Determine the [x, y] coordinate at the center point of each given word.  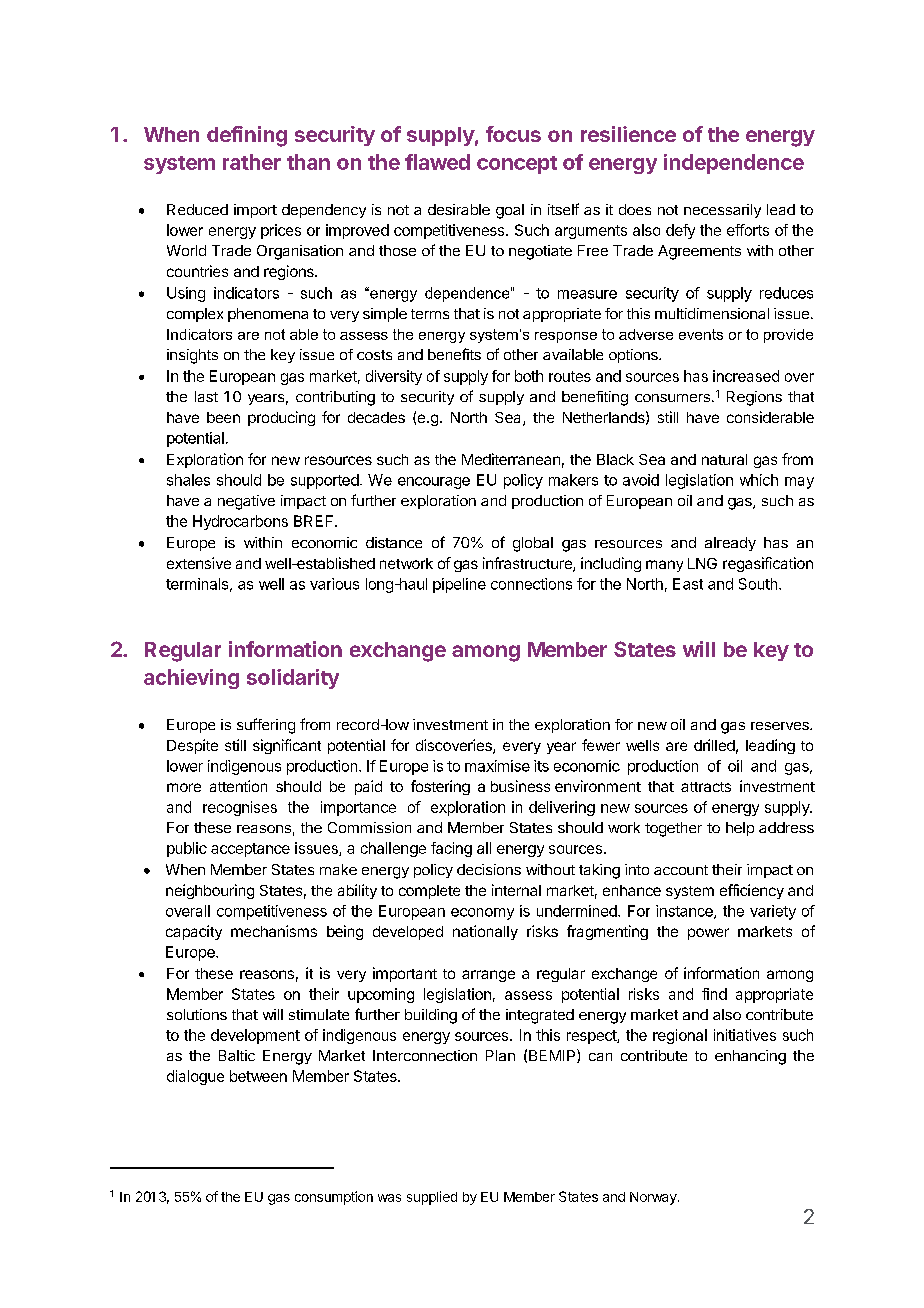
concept [517, 165]
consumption [334, 1198]
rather [252, 162]
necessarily [722, 211]
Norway [654, 1198]
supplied [432, 1198]
